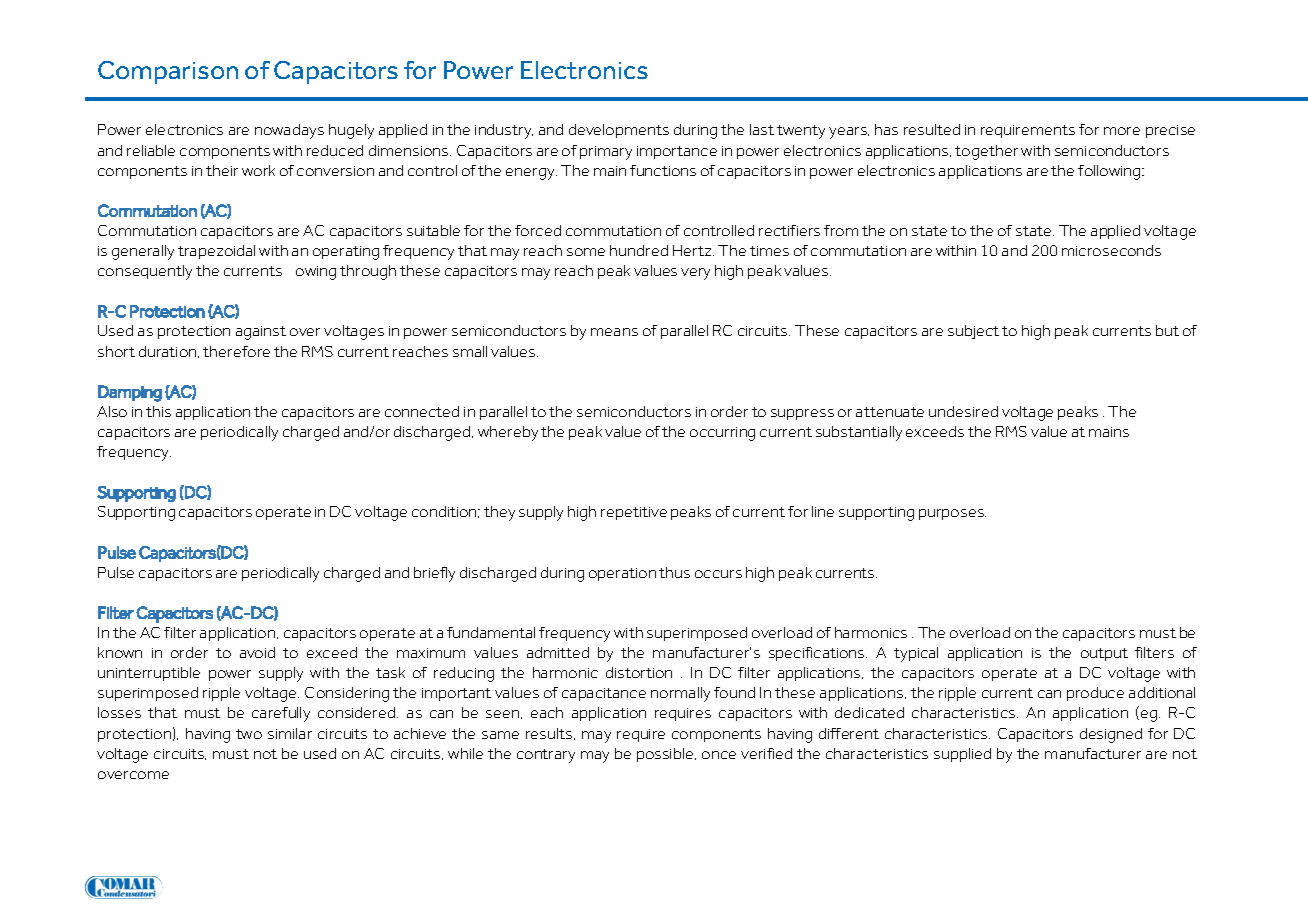 The width and height of the screenshot is (1308, 924). Describe the element at coordinates (168, 72) in the screenshot. I see `Comparison` at that location.
